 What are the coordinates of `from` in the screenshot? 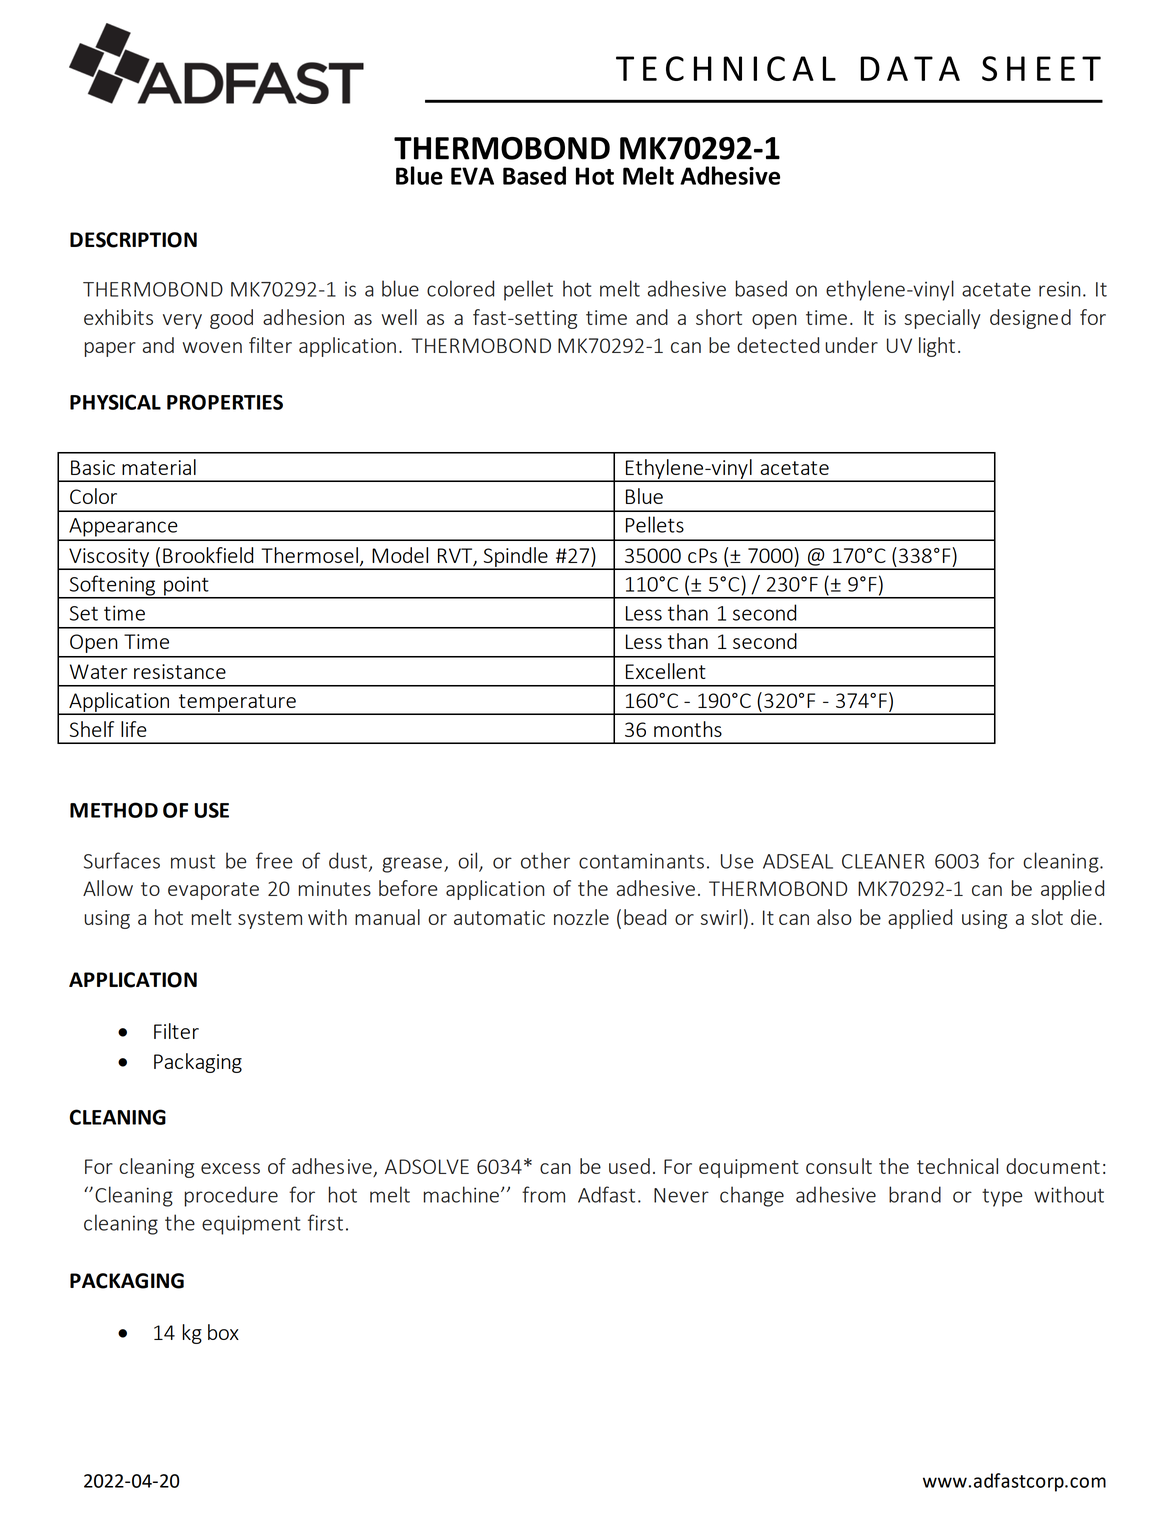 It's located at (543, 1194).
